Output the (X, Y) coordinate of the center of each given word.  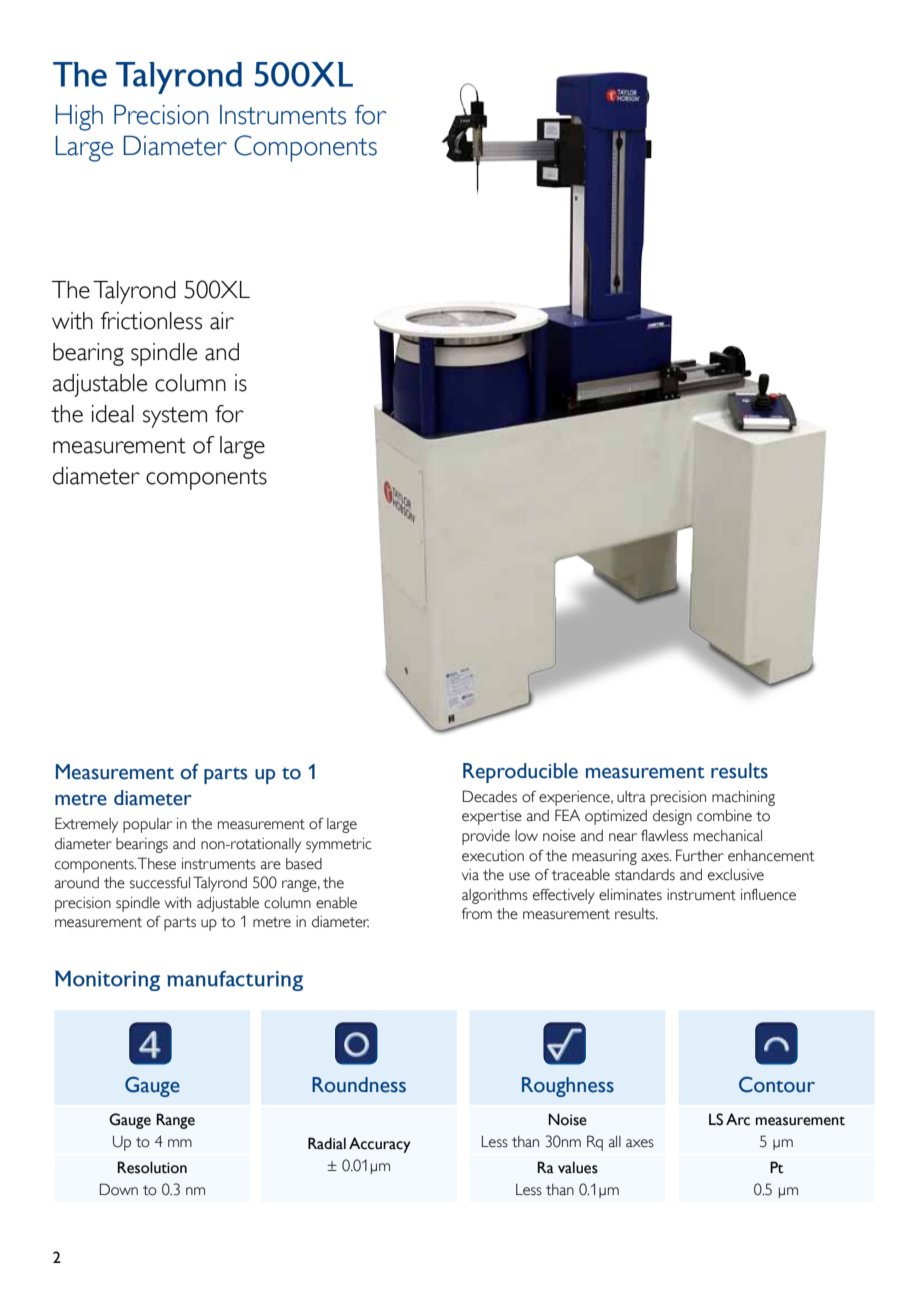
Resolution (152, 1167)
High (79, 118)
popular (148, 825)
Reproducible (520, 773)
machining (743, 798)
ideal (113, 414)
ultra (631, 797)
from (477, 914)
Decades (490, 796)
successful (160, 883)
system (175, 417)
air (222, 321)
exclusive (736, 875)
